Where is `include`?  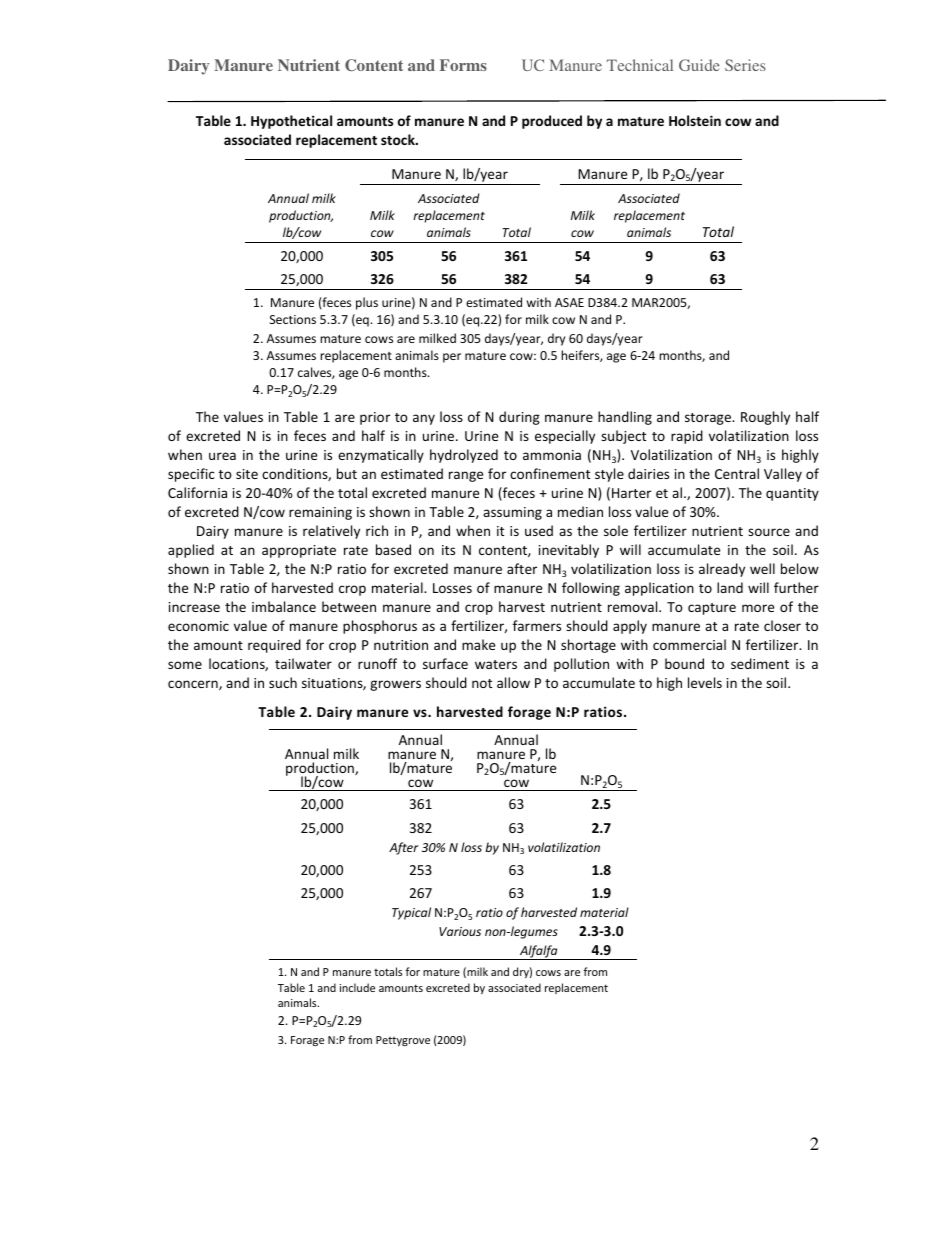 include is located at coordinates (357, 987).
